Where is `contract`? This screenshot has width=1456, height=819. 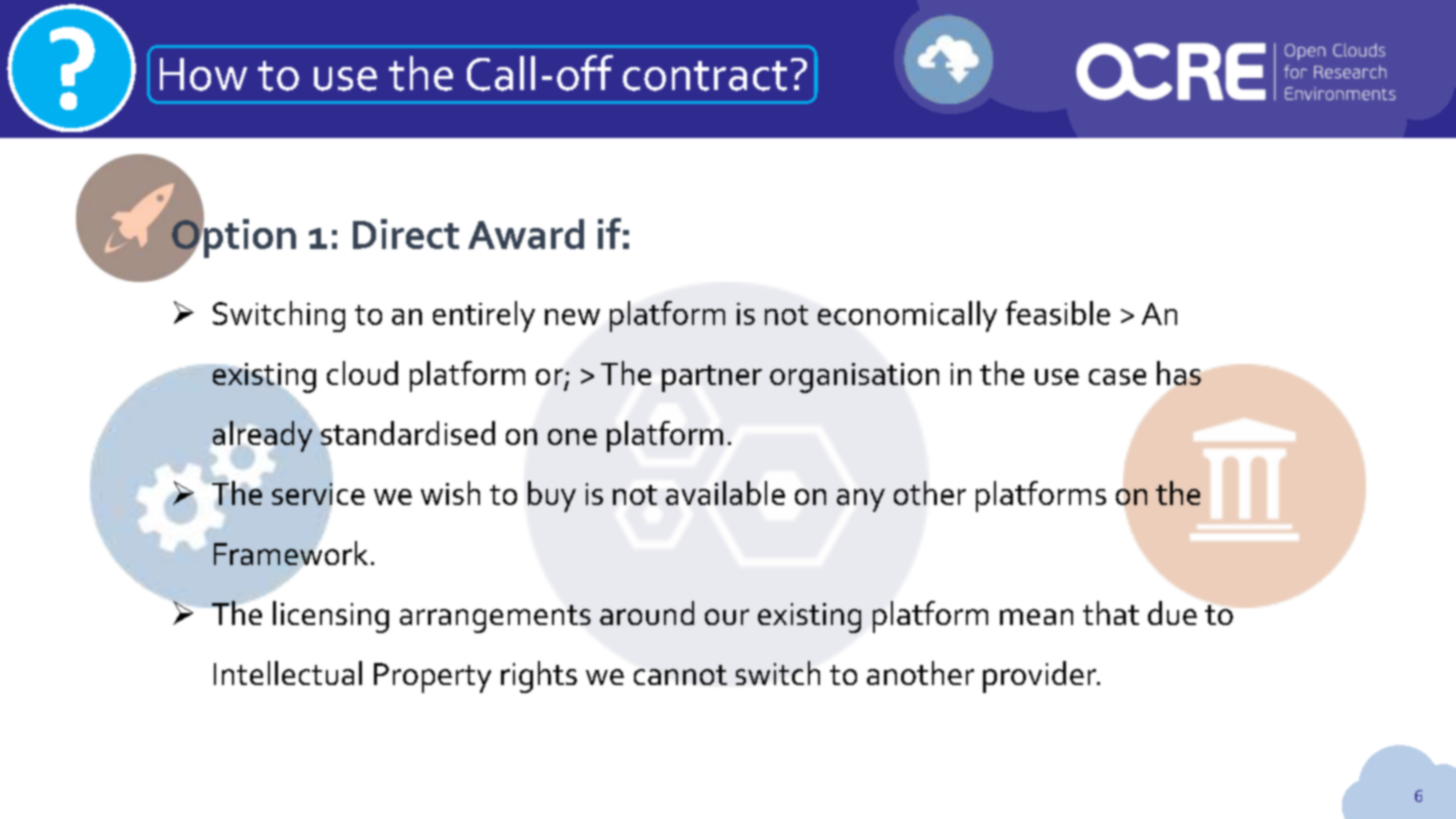 contract is located at coordinates (705, 76).
